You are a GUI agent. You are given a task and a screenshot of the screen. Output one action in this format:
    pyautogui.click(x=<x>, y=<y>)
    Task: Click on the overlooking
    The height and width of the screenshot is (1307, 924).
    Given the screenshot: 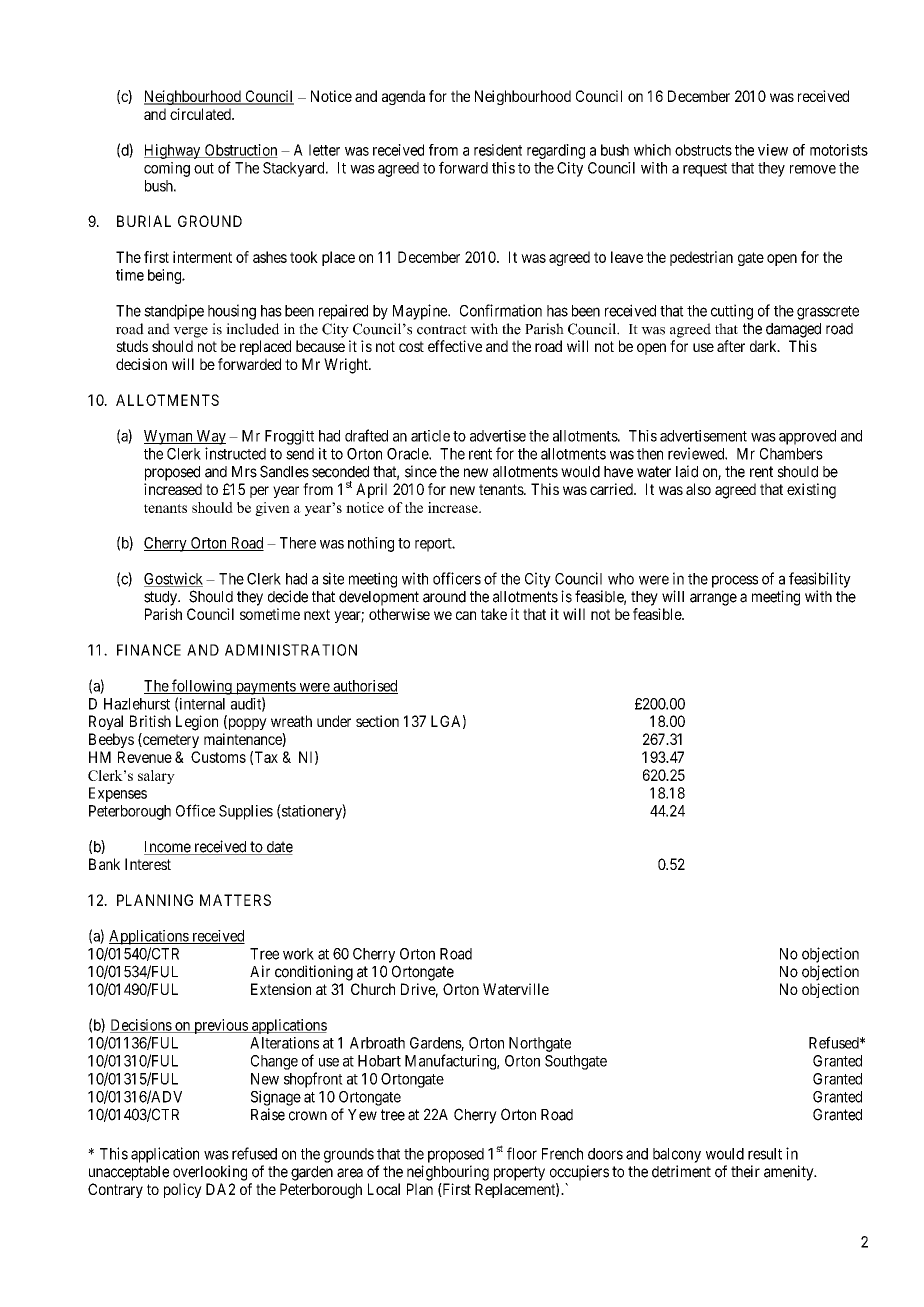 What is the action you would take?
    pyautogui.click(x=210, y=1173)
